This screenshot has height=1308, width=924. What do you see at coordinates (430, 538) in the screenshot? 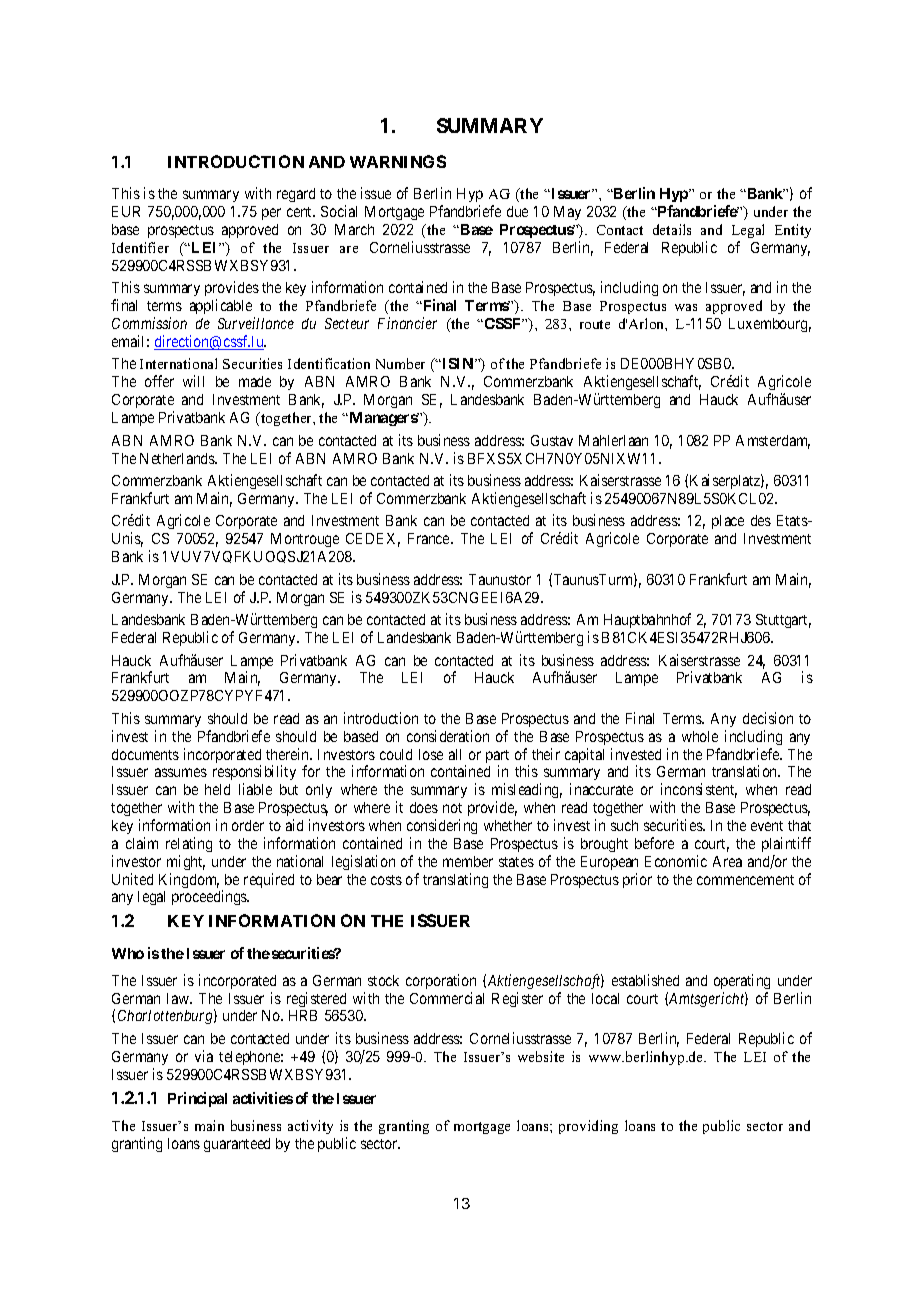
I see `France` at bounding box center [430, 538].
